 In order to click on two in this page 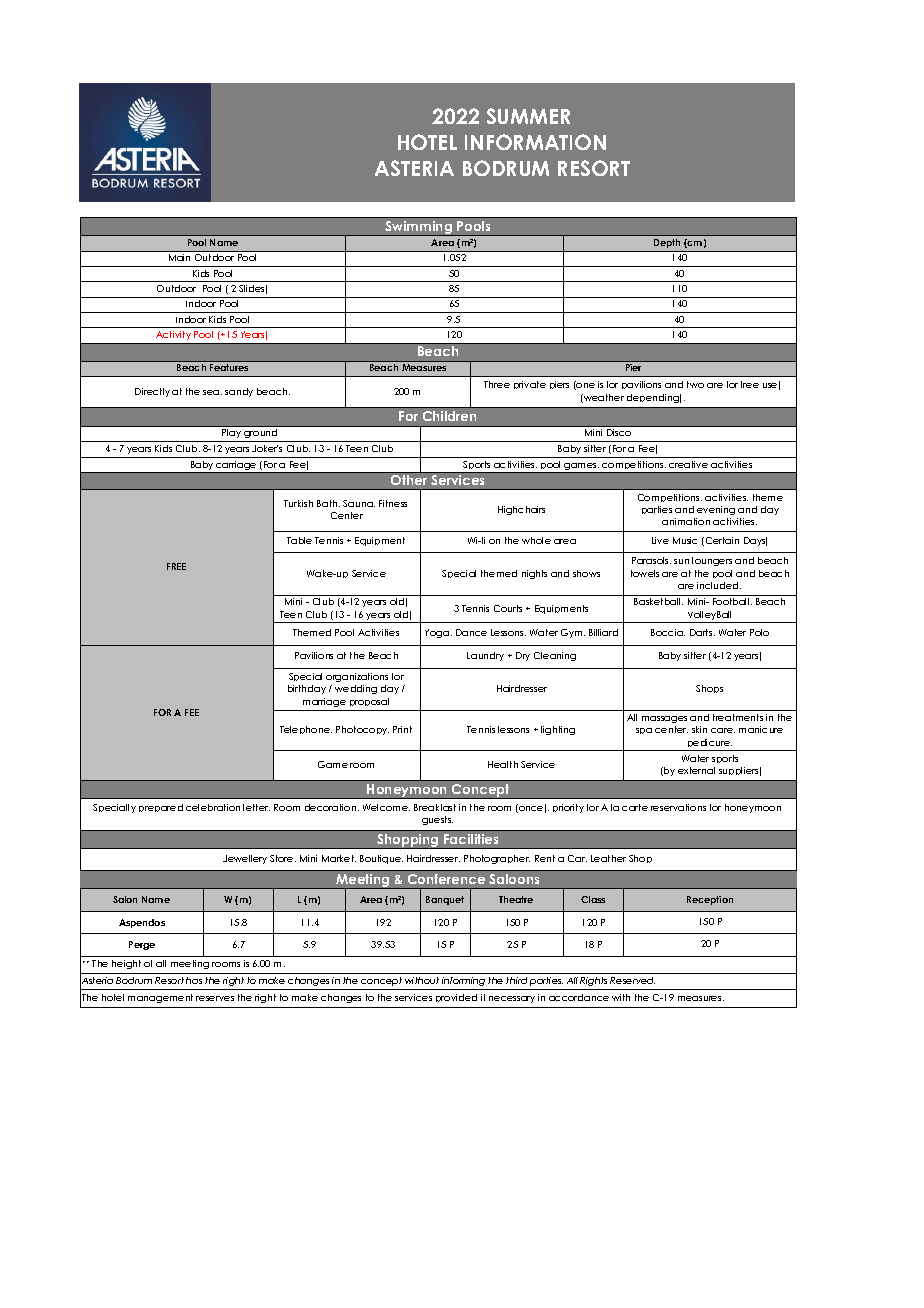, I will do `click(695, 384)`.
